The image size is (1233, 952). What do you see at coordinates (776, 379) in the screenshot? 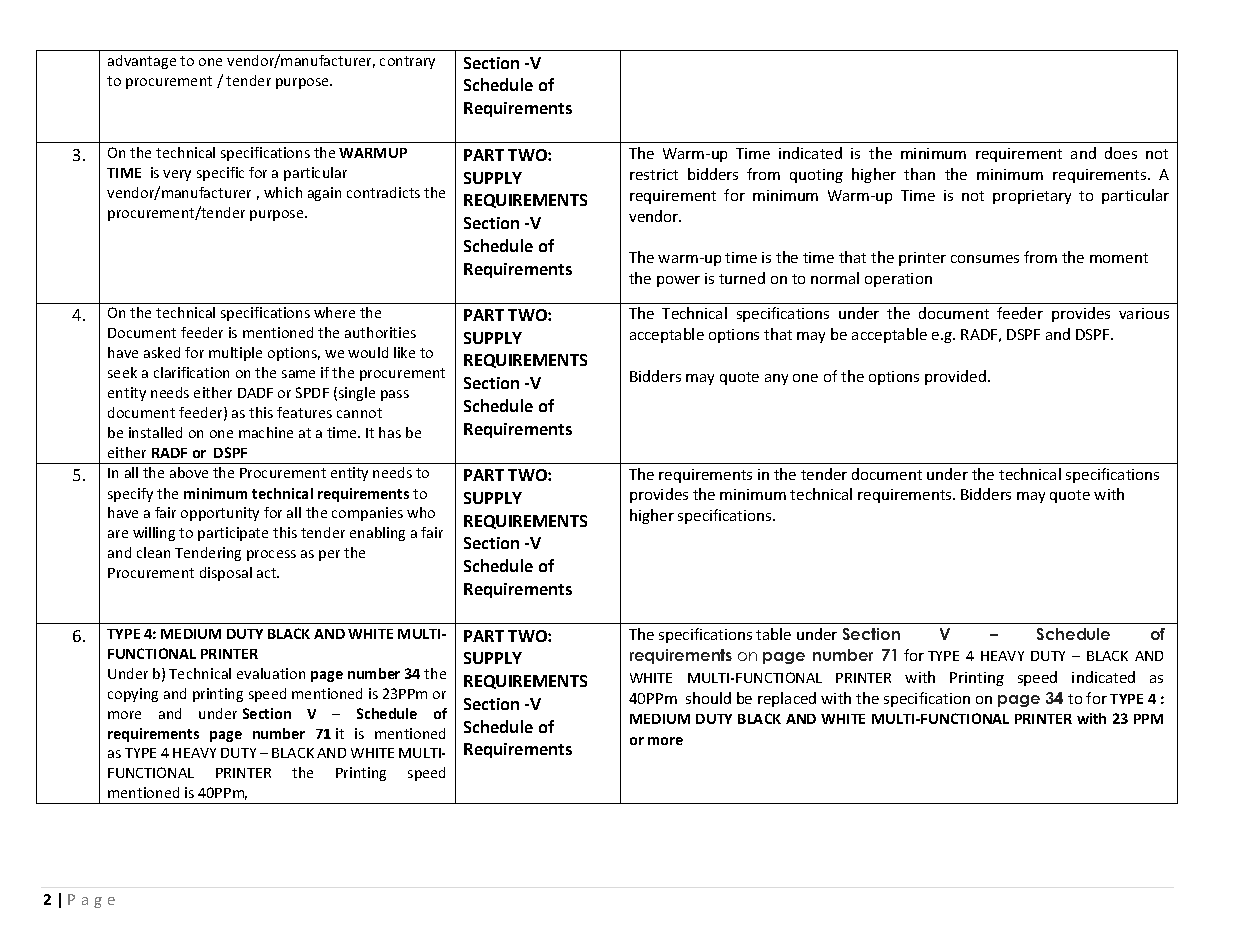
I see `any` at bounding box center [776, 379].
